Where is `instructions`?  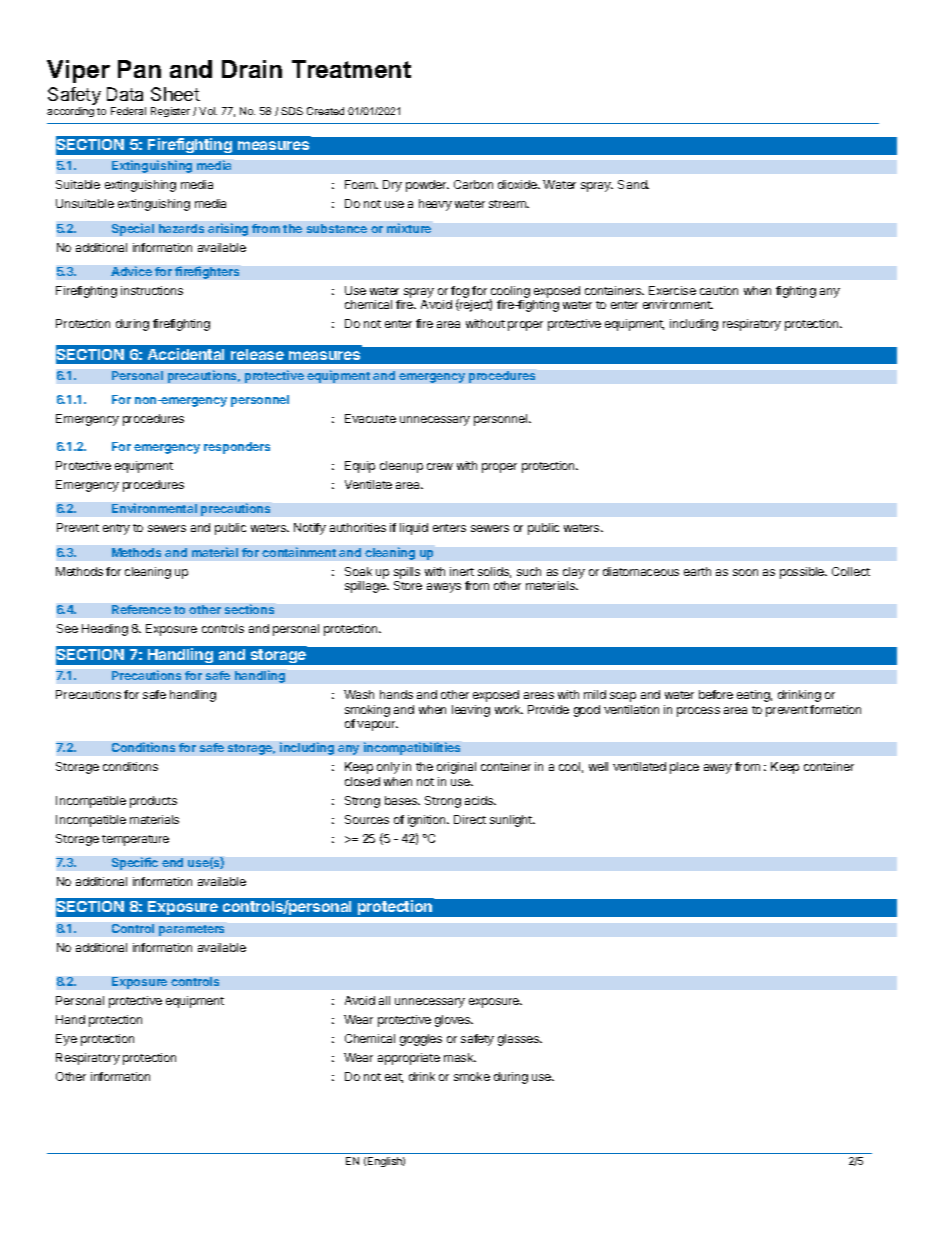
instructions is located at coordinates (152, 290).
